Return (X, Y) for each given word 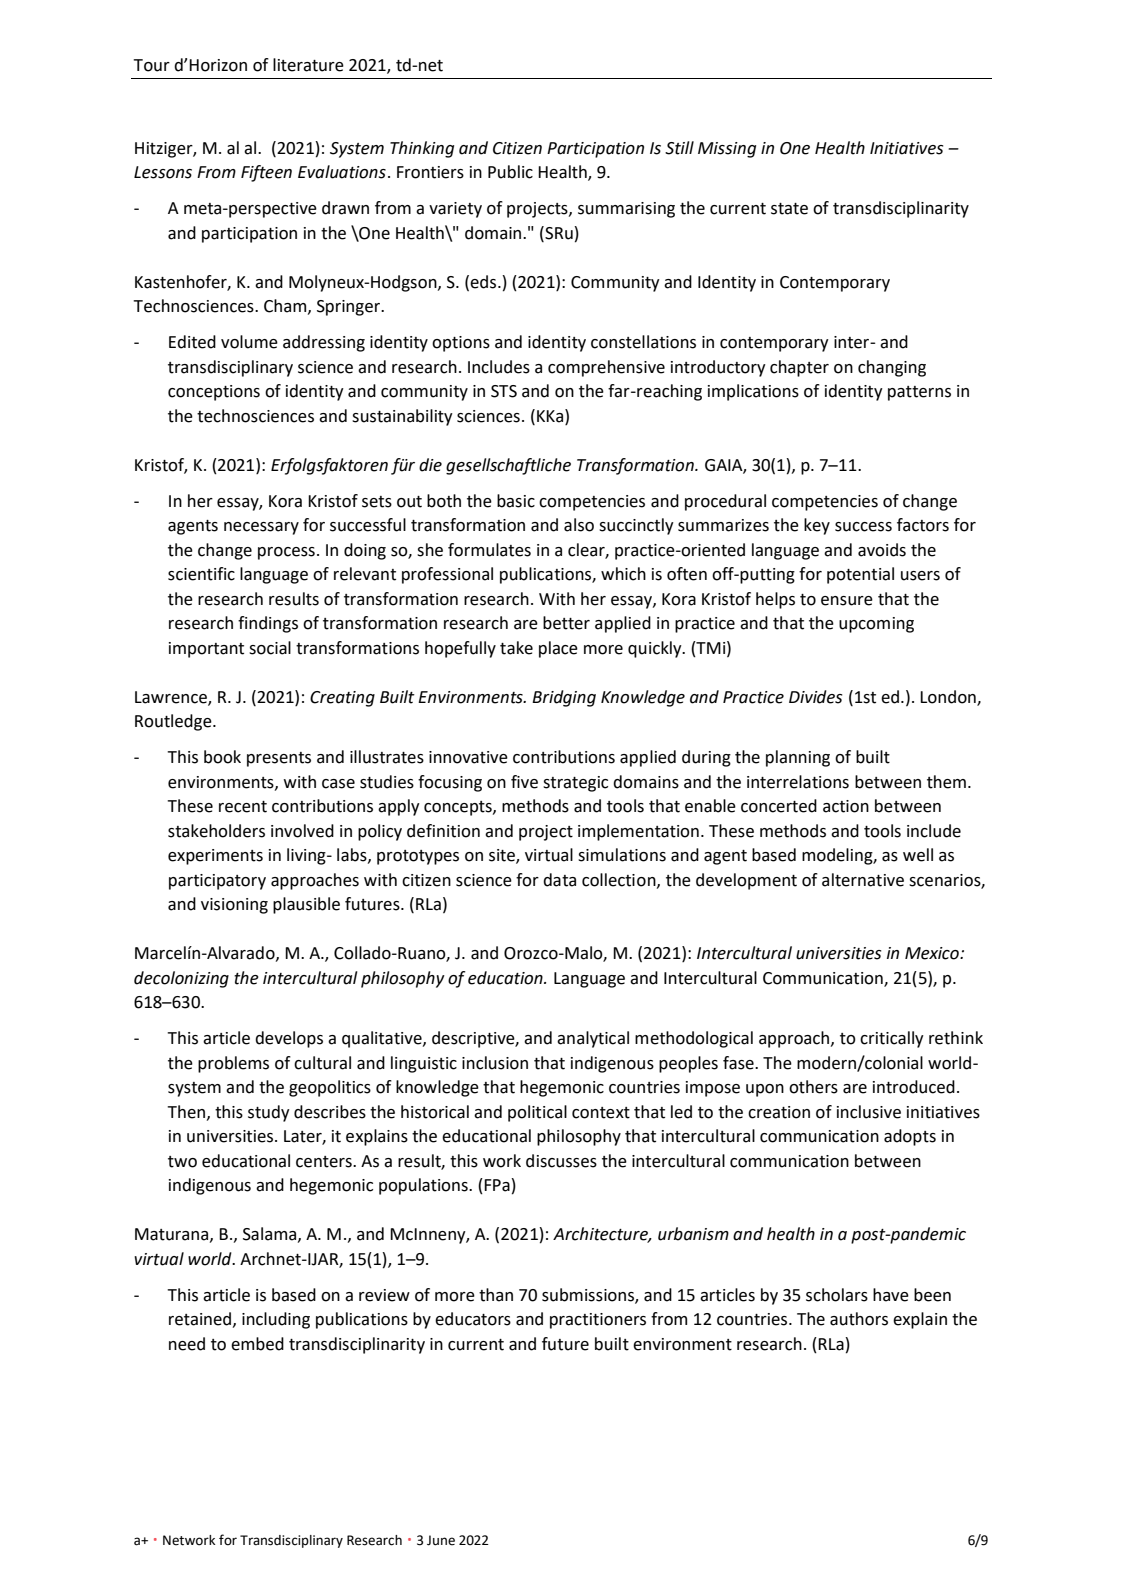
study (269, 1113)
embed (257, 1344)
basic (516, 501)
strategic (575, 784)
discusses (561, 1161)
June (441, 1540)
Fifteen (266, 173)
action (846, 806)
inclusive (869, 1112)
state (789, 209)
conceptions (214, 393)
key (817, 526)
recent (243, 807)
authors (859, 1319)
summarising (626, 210)
